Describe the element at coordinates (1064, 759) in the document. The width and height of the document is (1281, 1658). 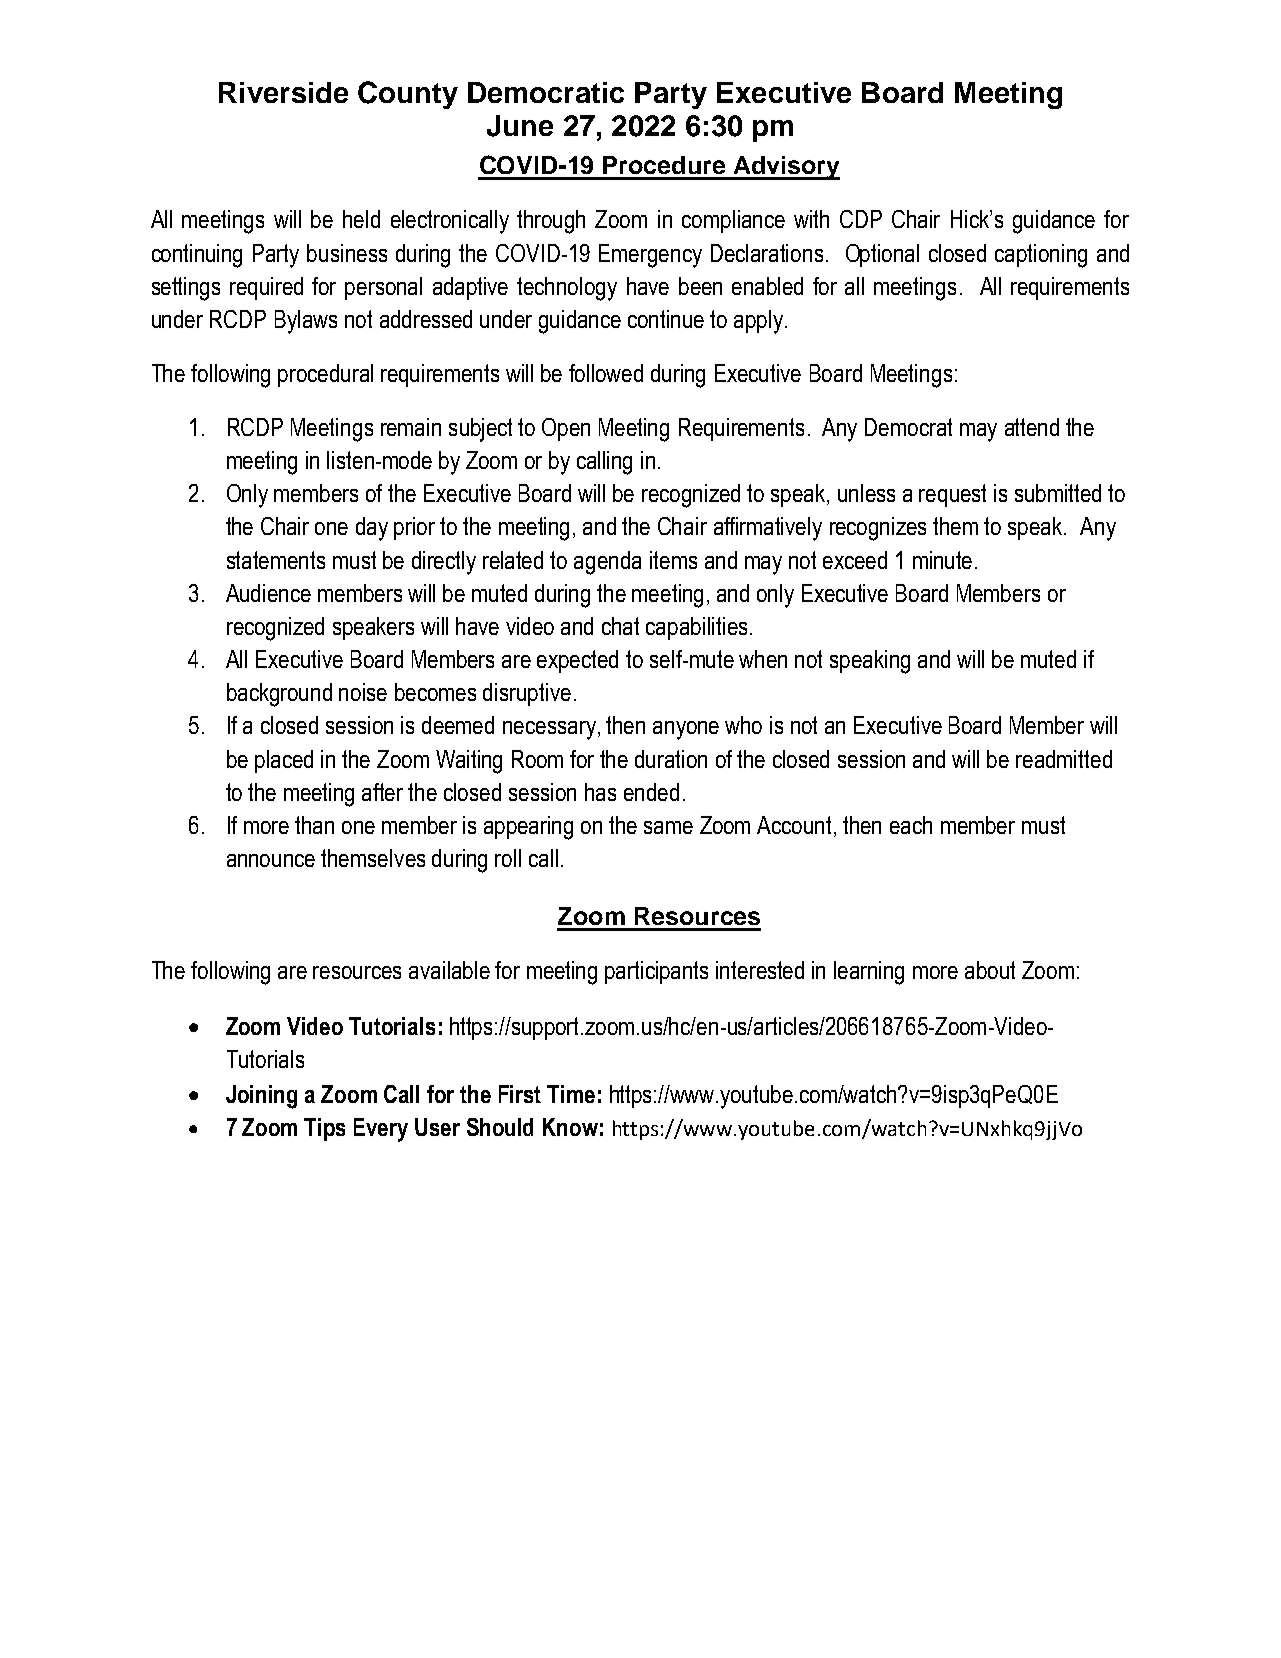
I see `readmitted` at that location.
